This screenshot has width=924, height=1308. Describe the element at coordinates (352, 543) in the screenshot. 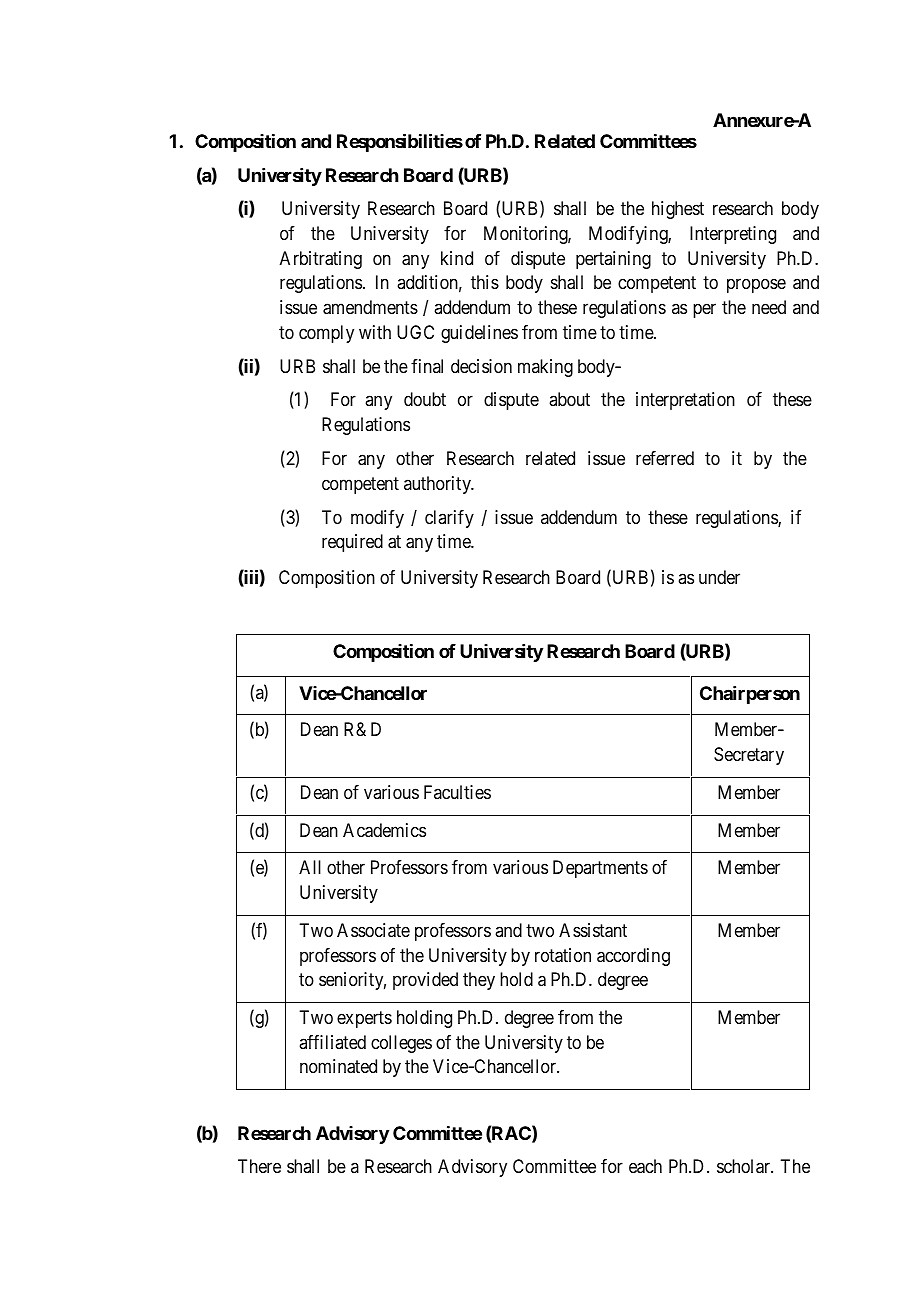

I see `required` at that location.
